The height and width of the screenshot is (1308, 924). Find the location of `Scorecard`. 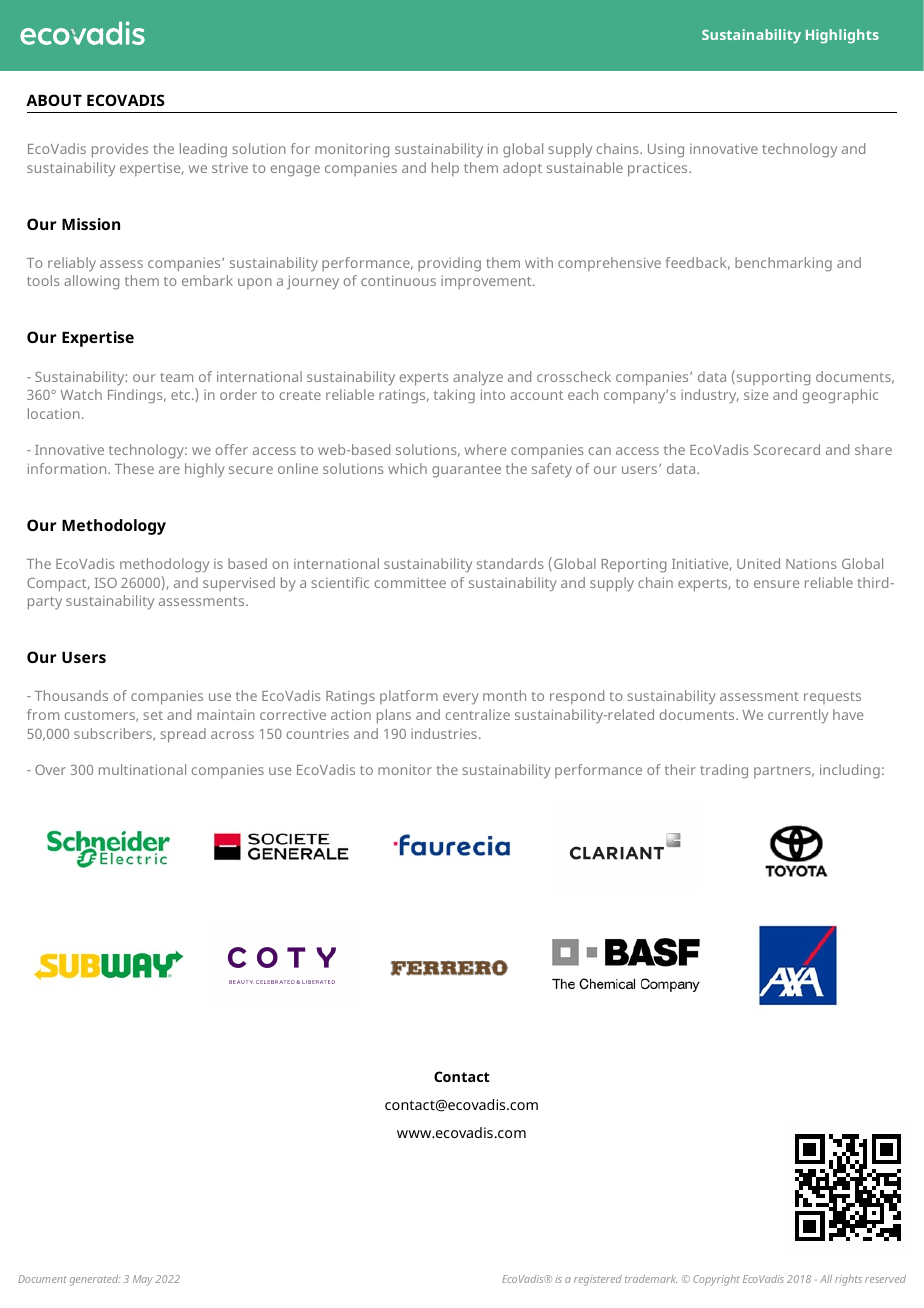

Scorecard is located at coordinates (787, 449).
